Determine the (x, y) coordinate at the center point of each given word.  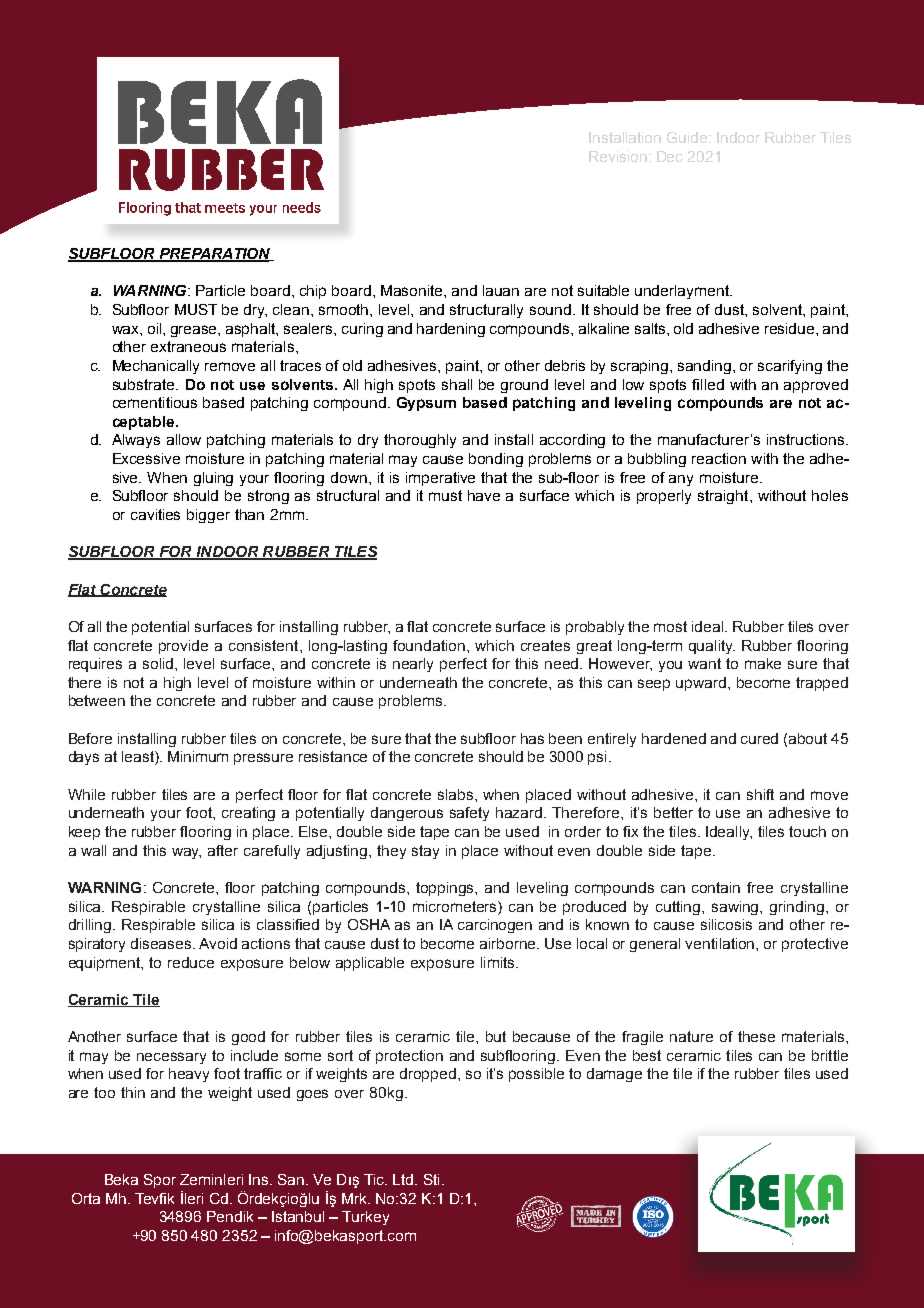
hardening (451, 330)
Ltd (403, 1179)
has (532, 738)
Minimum (198, 756)
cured (759, 738)
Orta (86, 1198)
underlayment (683, 292)
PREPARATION (215, 255)
